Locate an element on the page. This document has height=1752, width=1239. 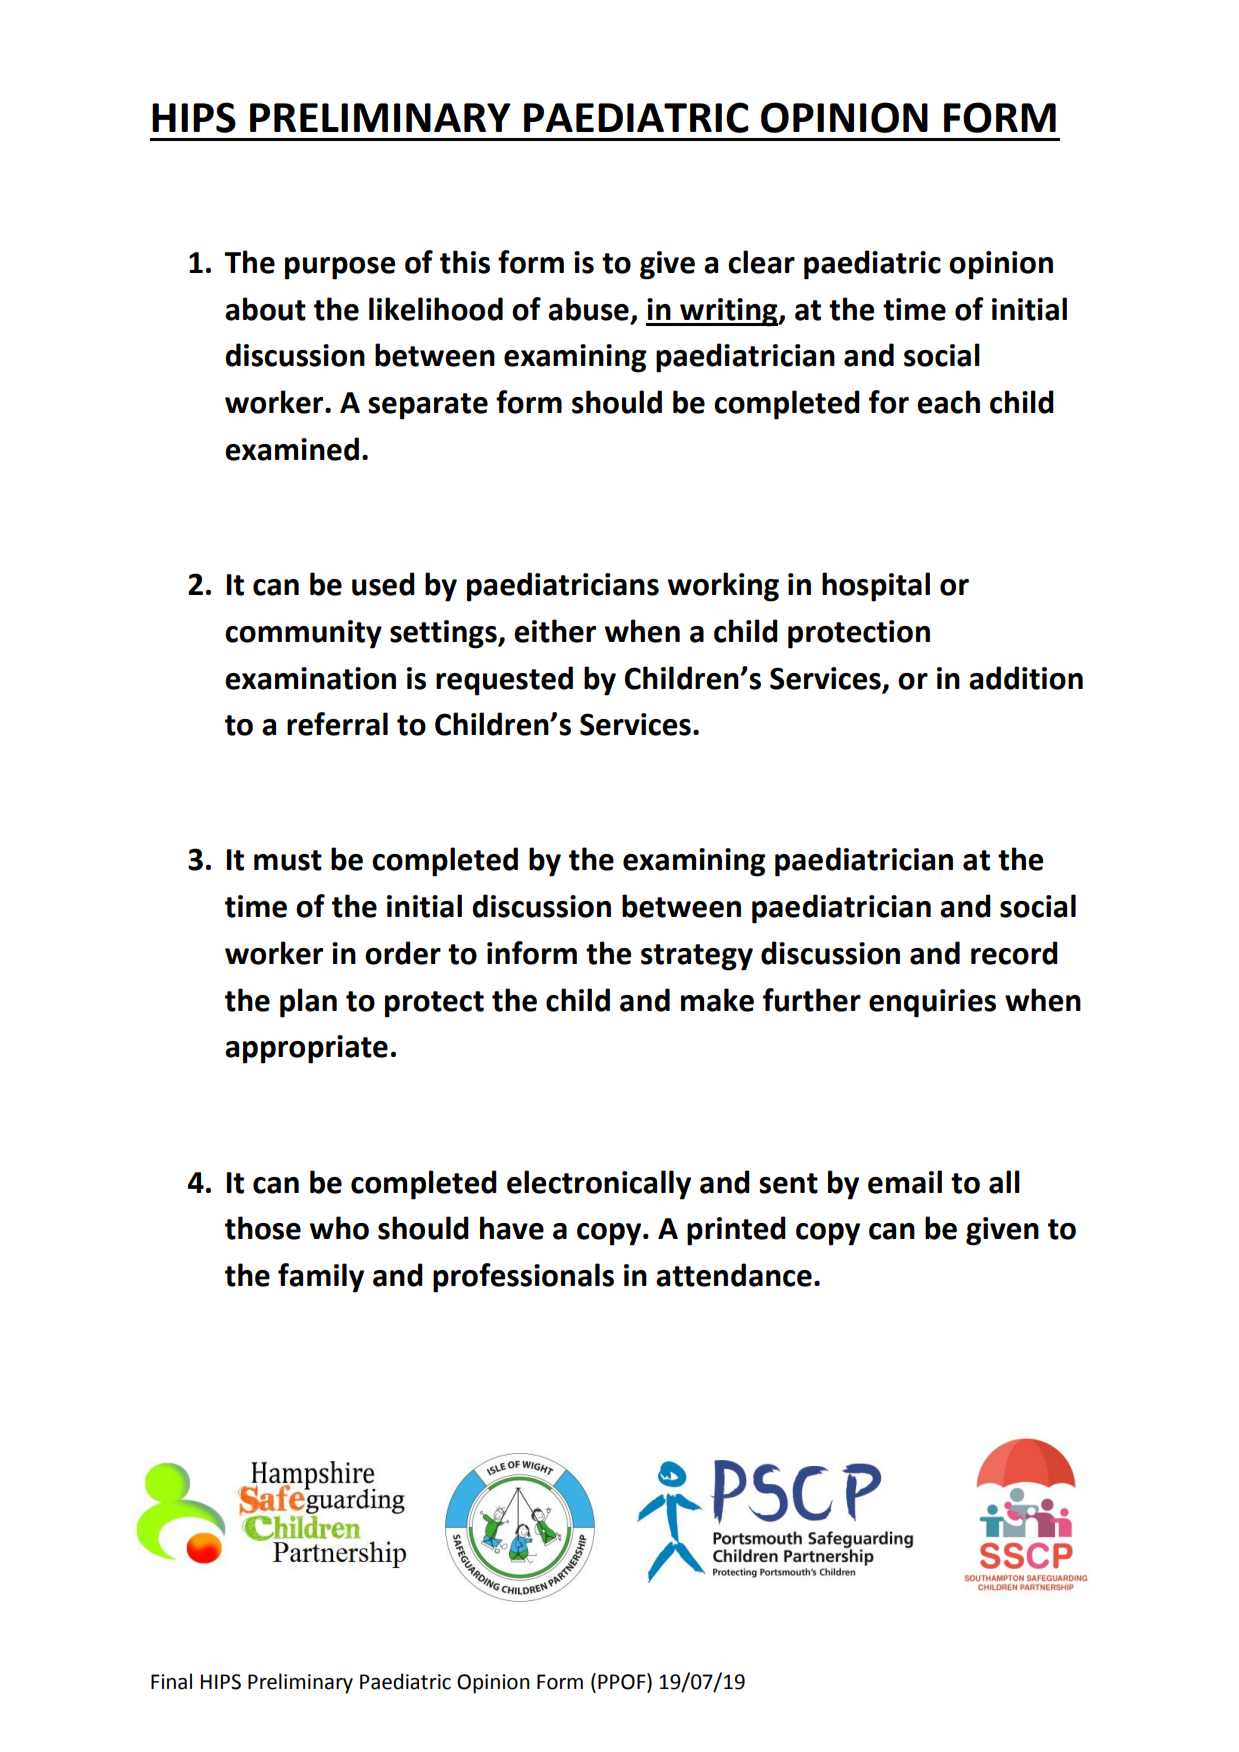
professionals is located at coordinates (523, 1278).
